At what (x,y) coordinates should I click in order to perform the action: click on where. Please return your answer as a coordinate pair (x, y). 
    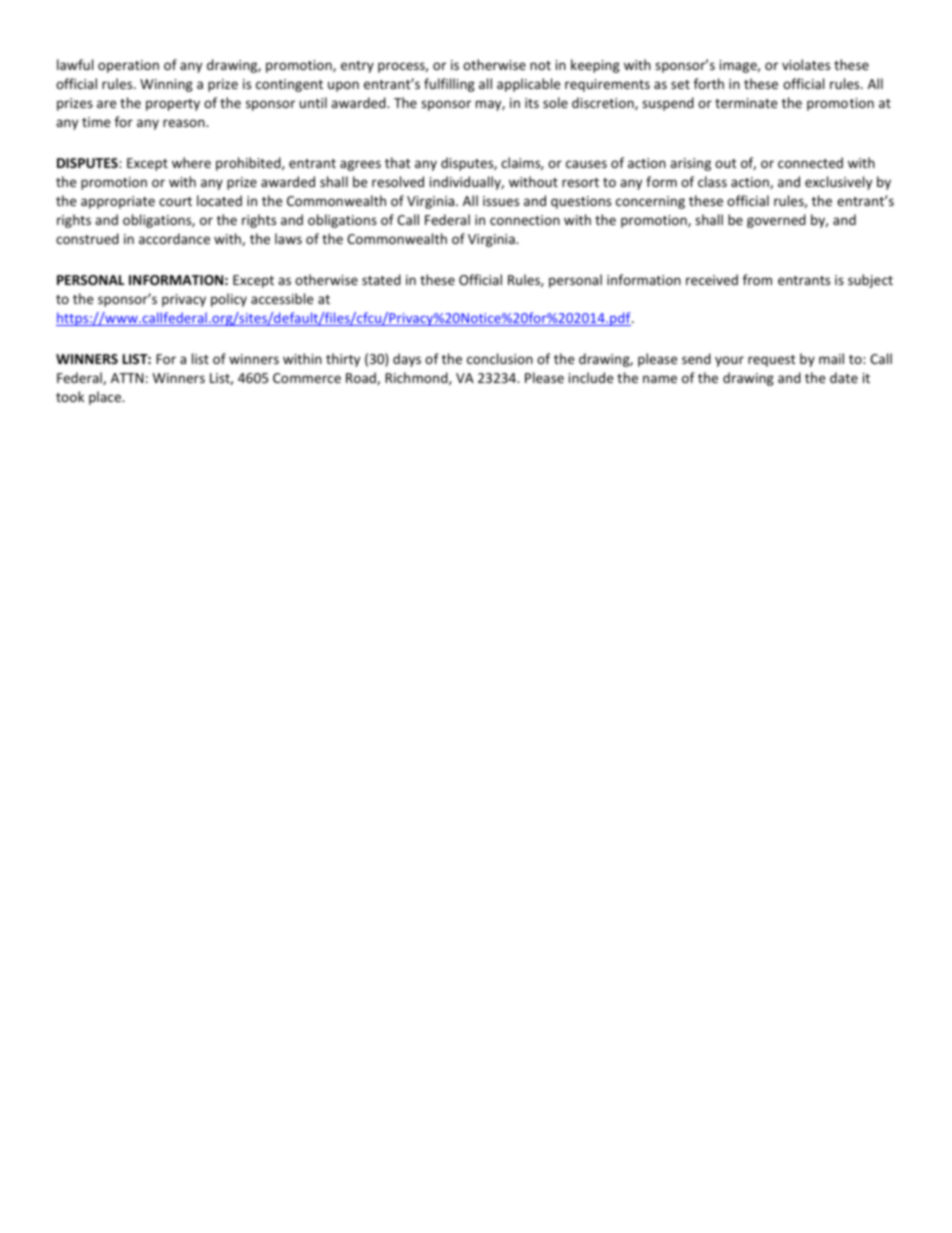
    Looking at the image, I should click on (191, 162).
